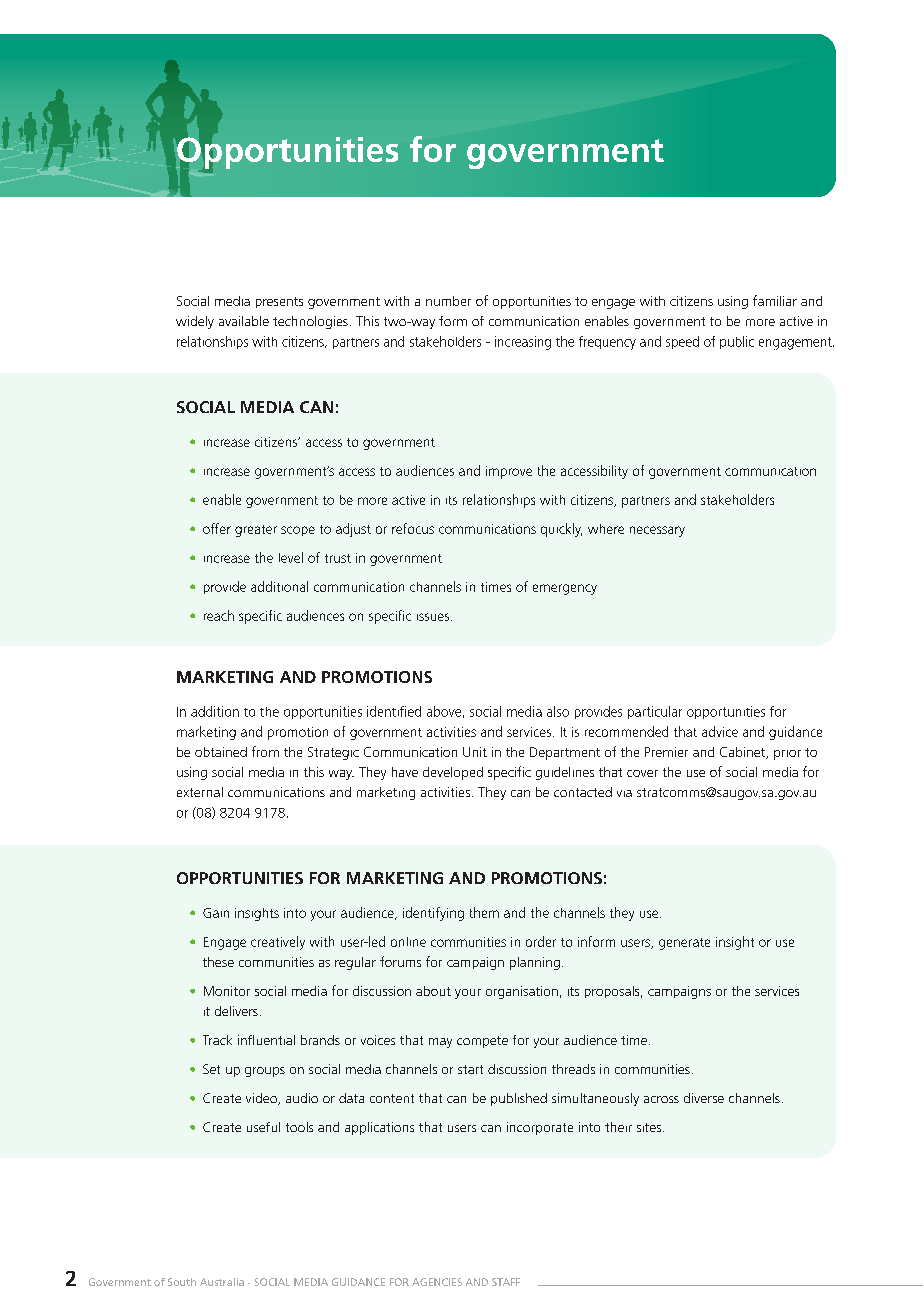 Image resolution: width=924 pixels, height=1308 pixels. Describe the element at coordinates (448, 301) in the document. I see `number` at that location.
